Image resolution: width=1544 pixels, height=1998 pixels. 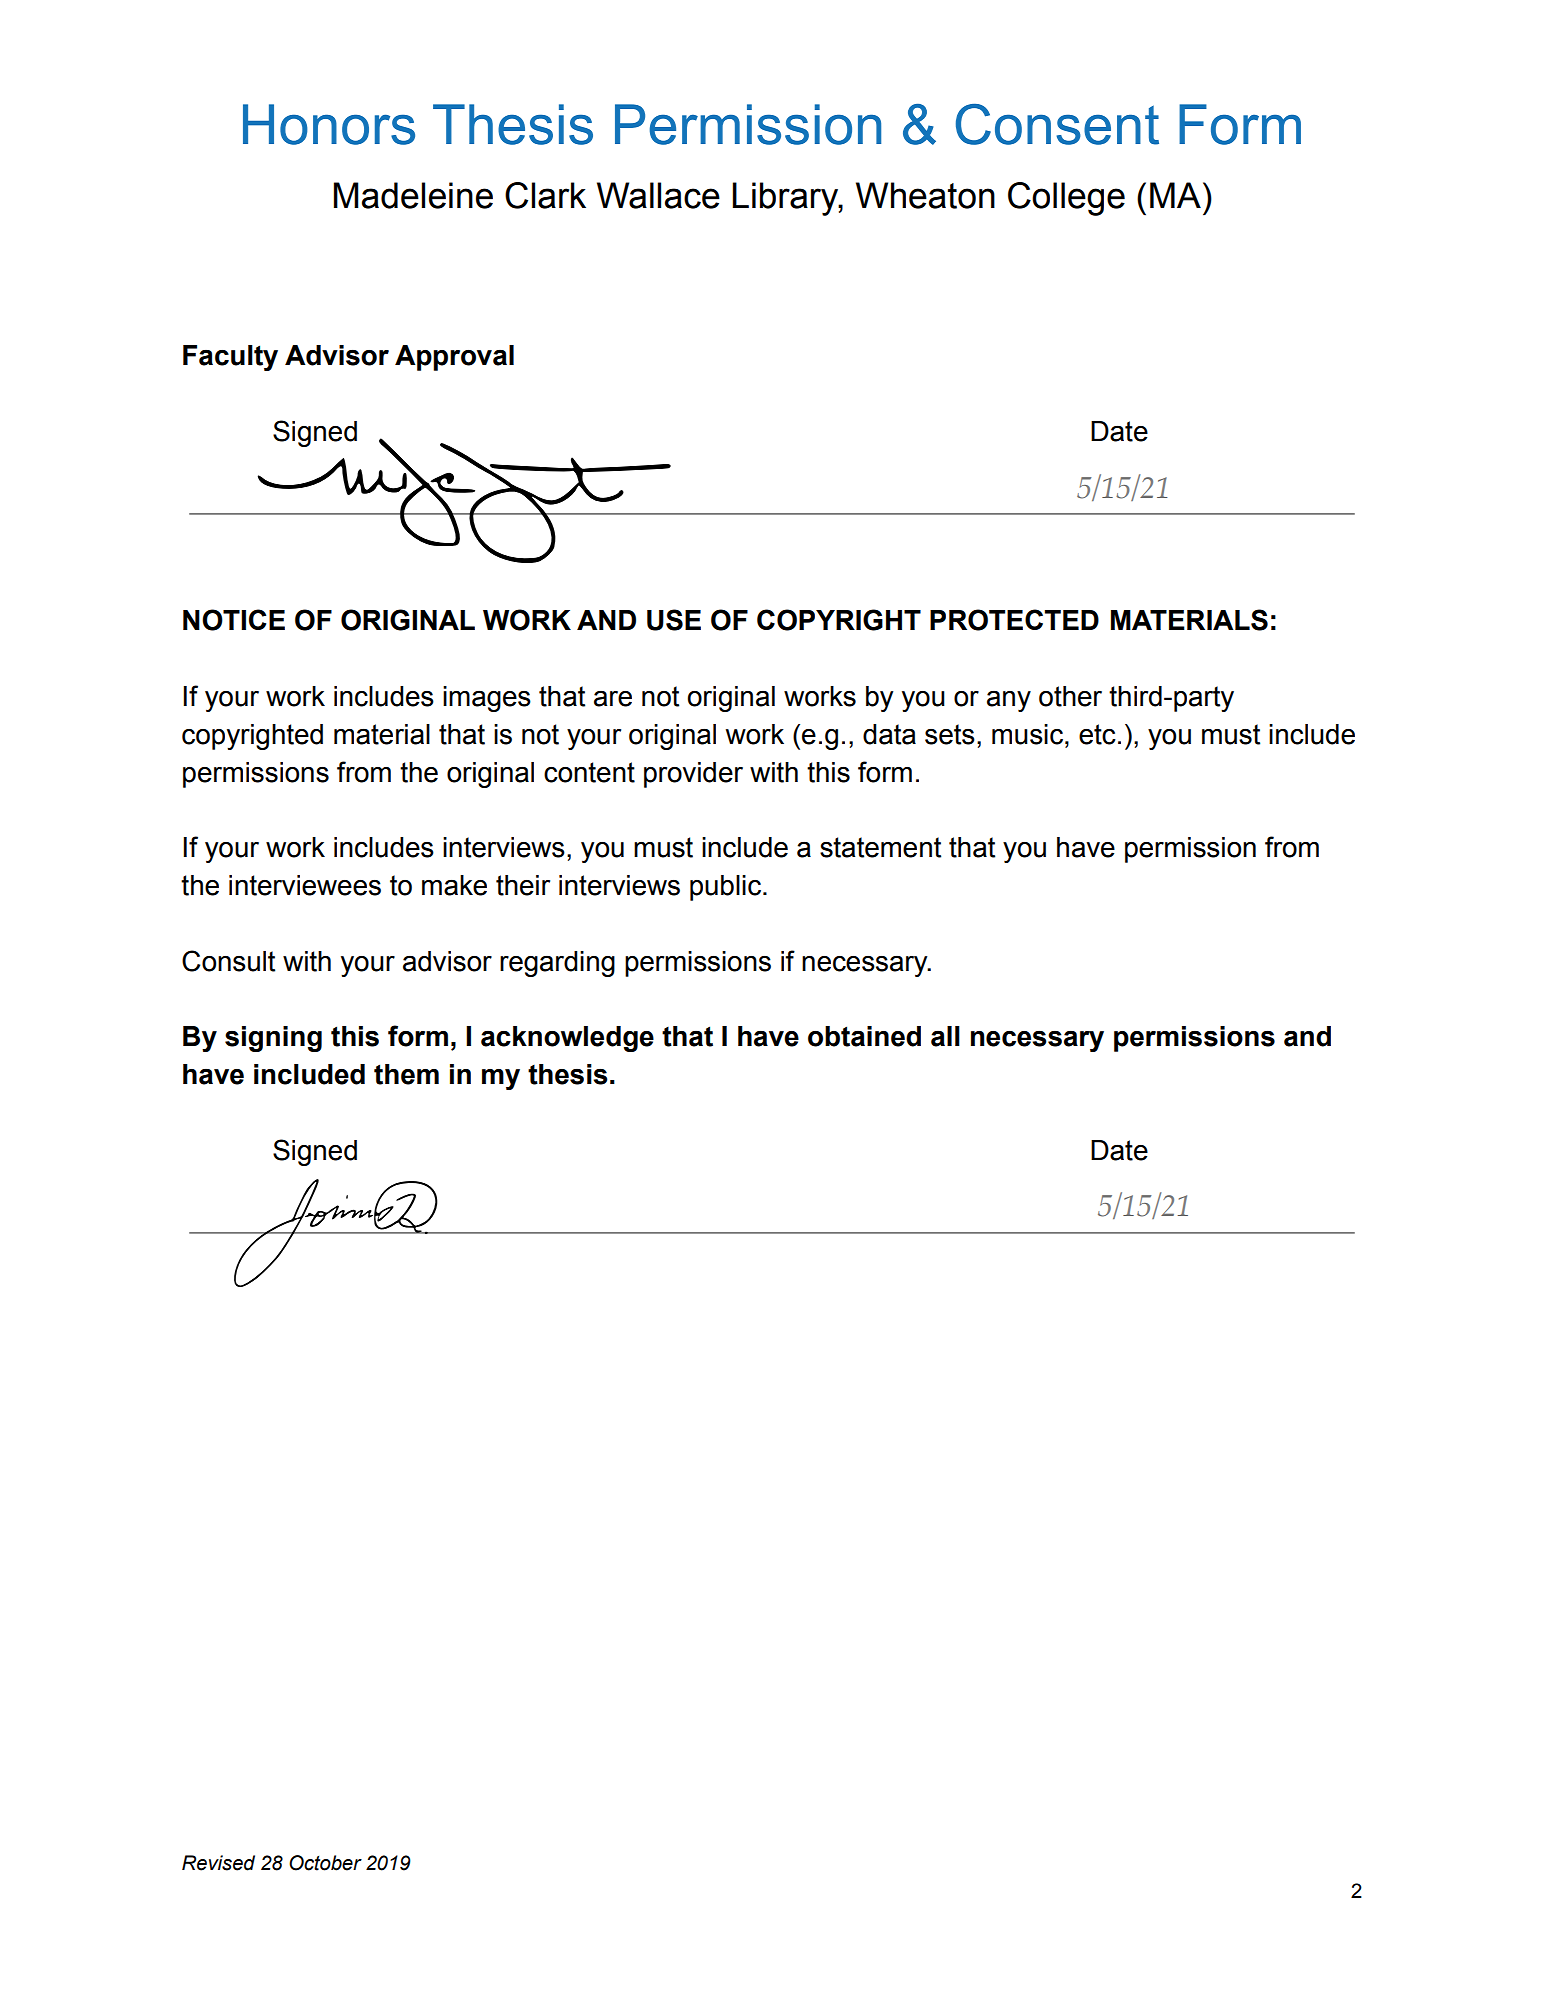 I want to click on NOTICE, so click(x=234, y=620).
